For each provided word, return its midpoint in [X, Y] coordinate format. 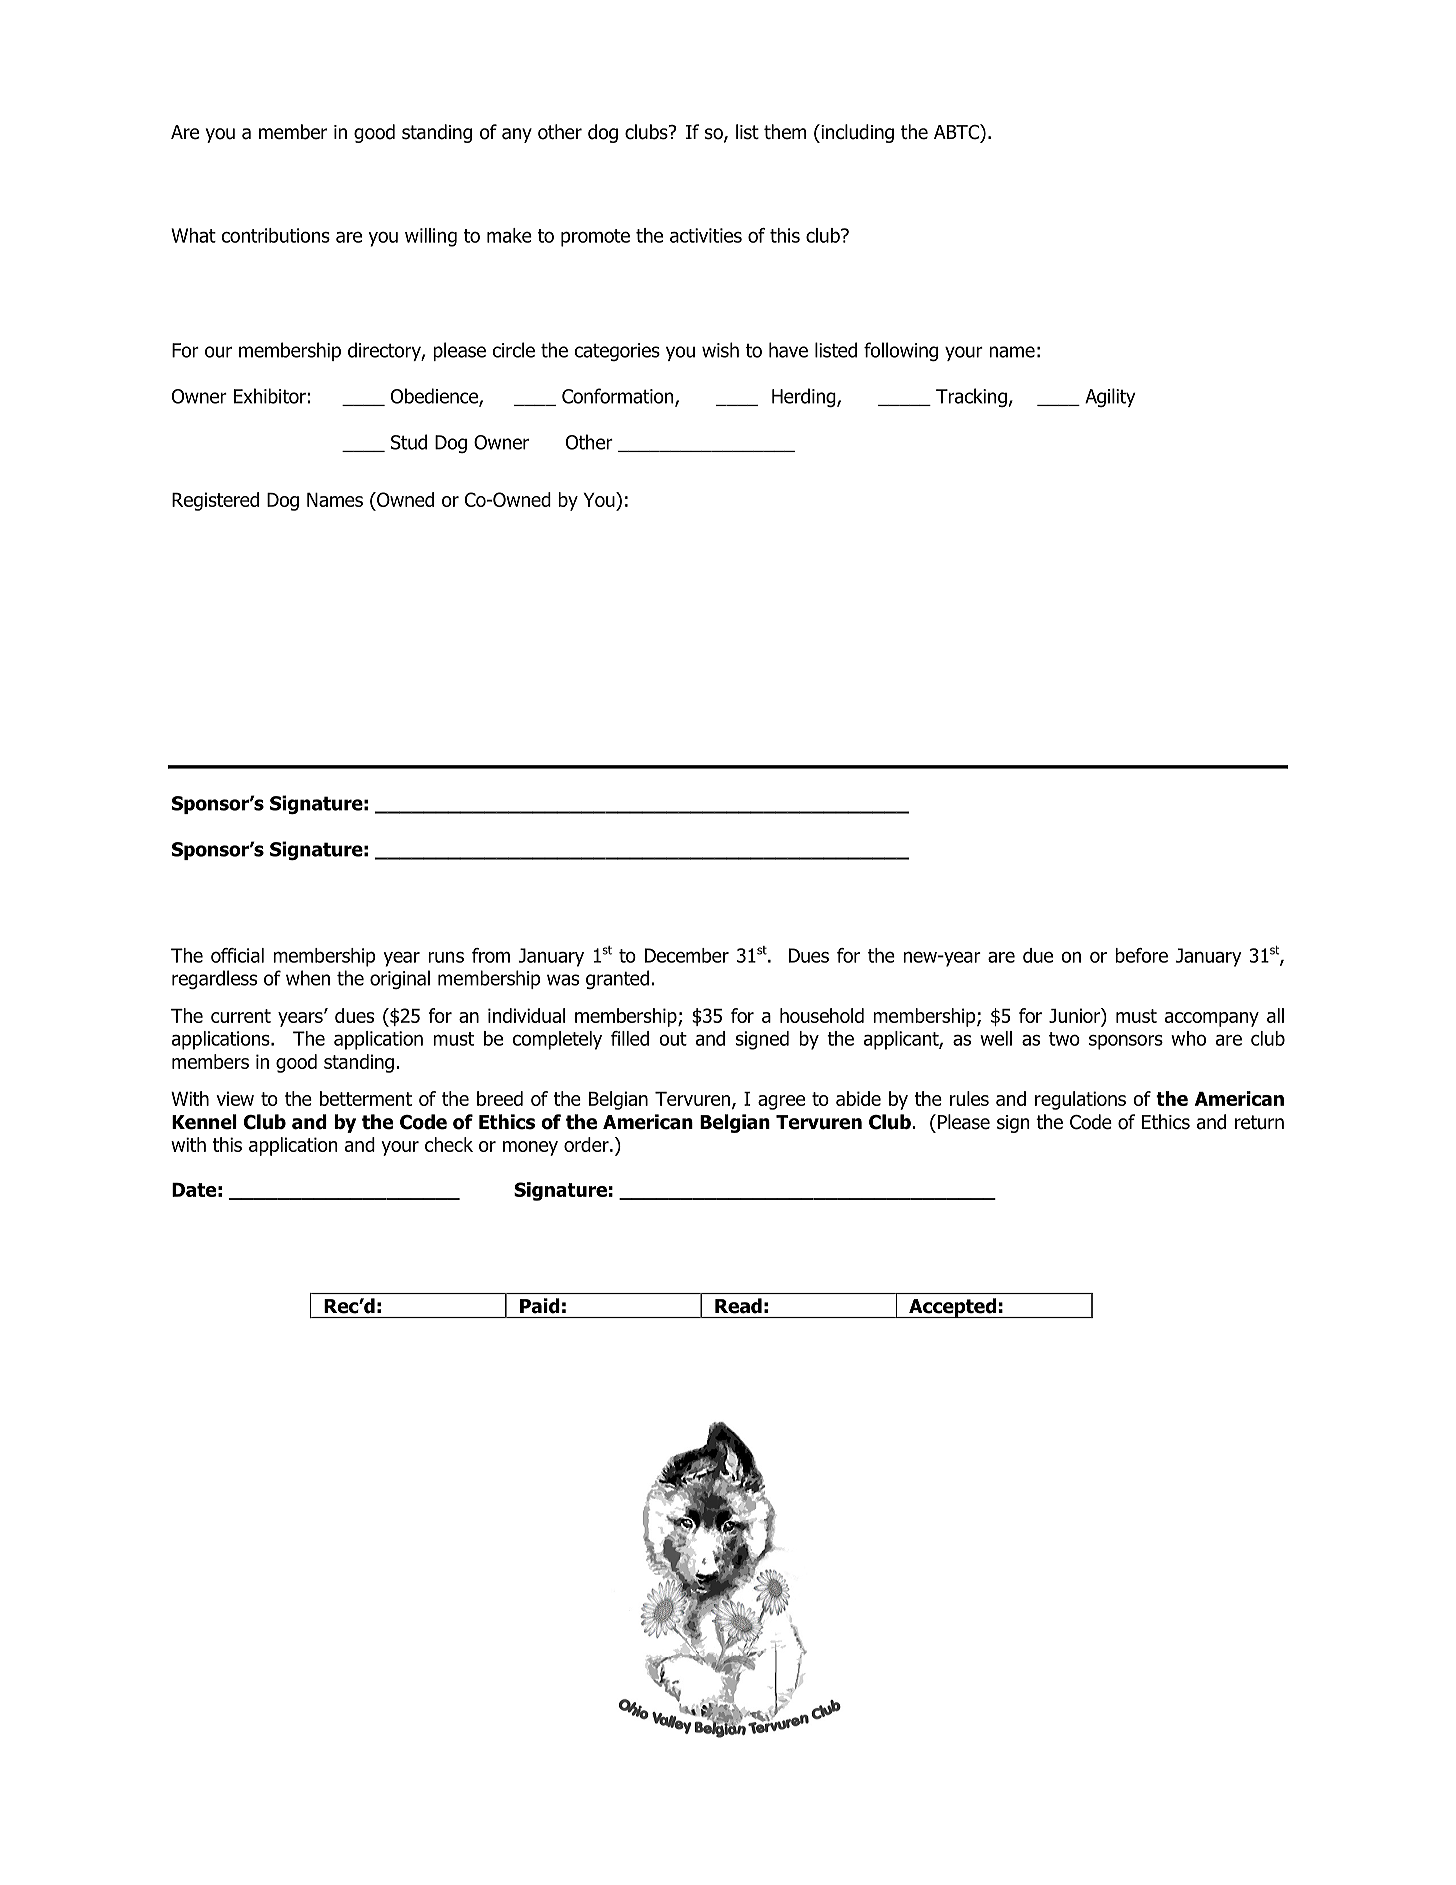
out [673, 1039]
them [785, 132]
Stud [409, 442]
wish [720, 350]
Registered [215, 501]
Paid [539, 1305]
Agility [1110, 397]
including [856, 133]
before [1141, 955]
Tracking [971, 397]
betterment [366, 1098]
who [1188, 1038]
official [237, 955]
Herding [805, 397]
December [687, 955]
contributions [276, 235]
